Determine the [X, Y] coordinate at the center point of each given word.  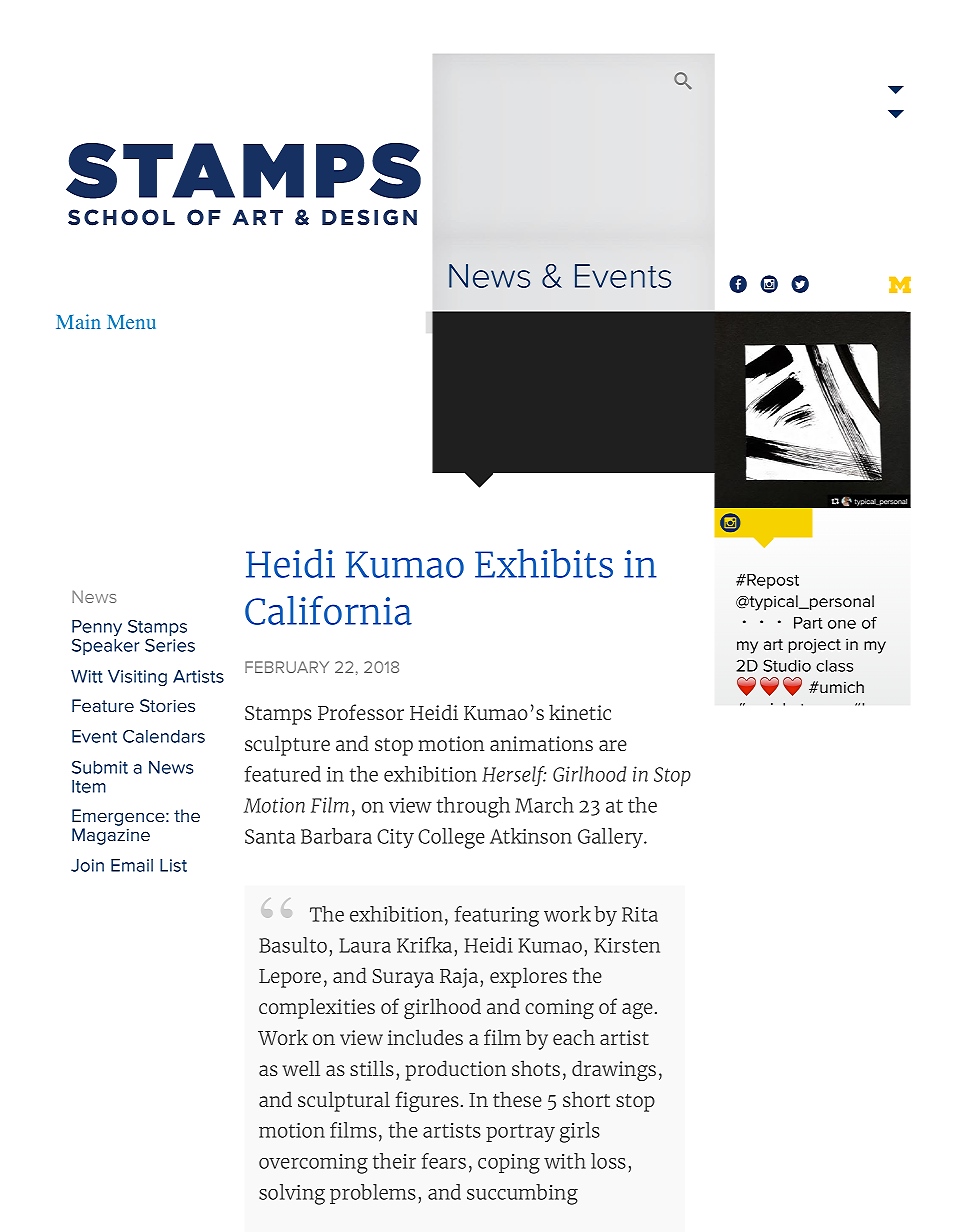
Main [78, 321]
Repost [772, 581]
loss [608, 1161]
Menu [131, 322]
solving [292, 1194]
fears [443, 1161]
